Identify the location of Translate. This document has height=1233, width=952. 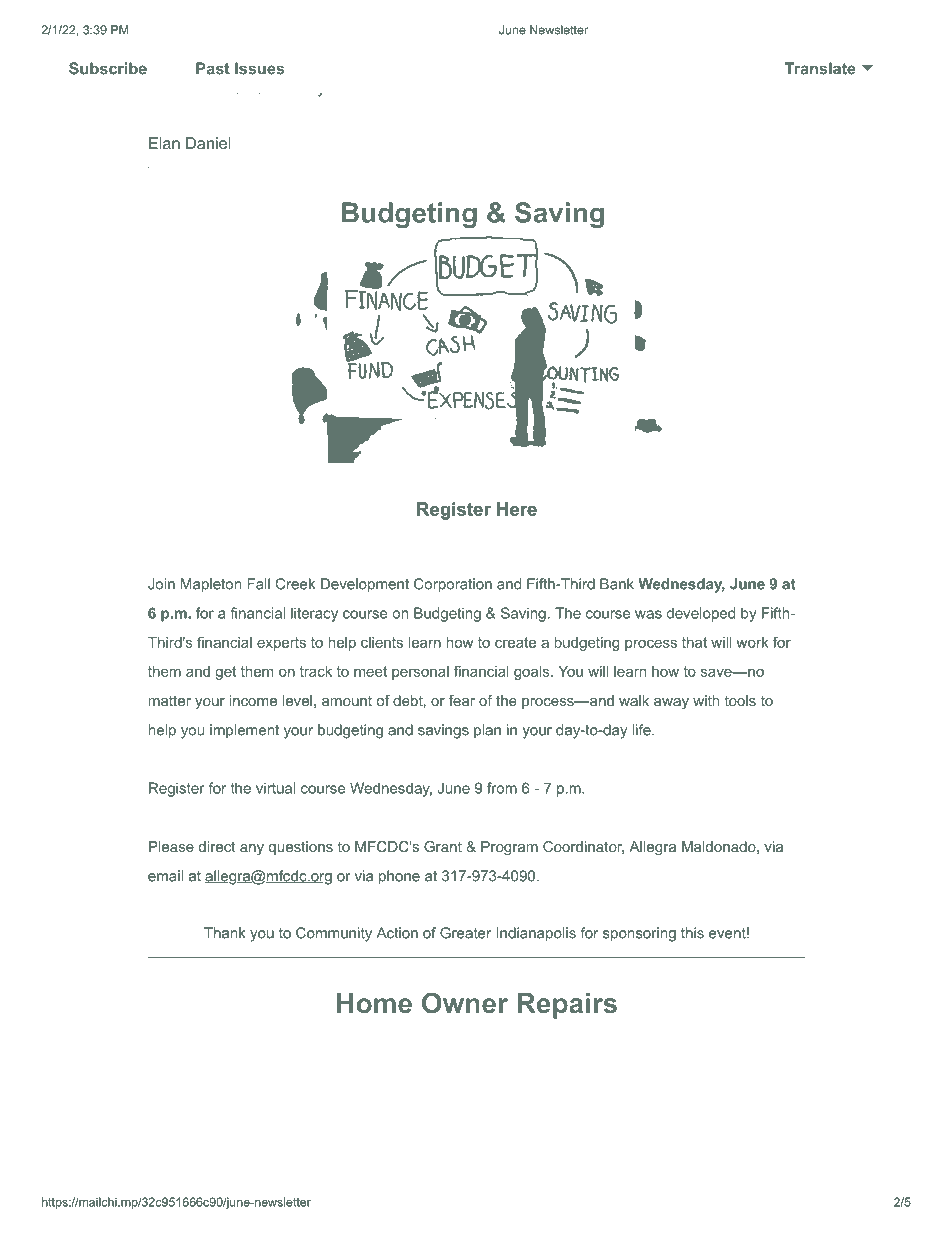
(820, 68).
